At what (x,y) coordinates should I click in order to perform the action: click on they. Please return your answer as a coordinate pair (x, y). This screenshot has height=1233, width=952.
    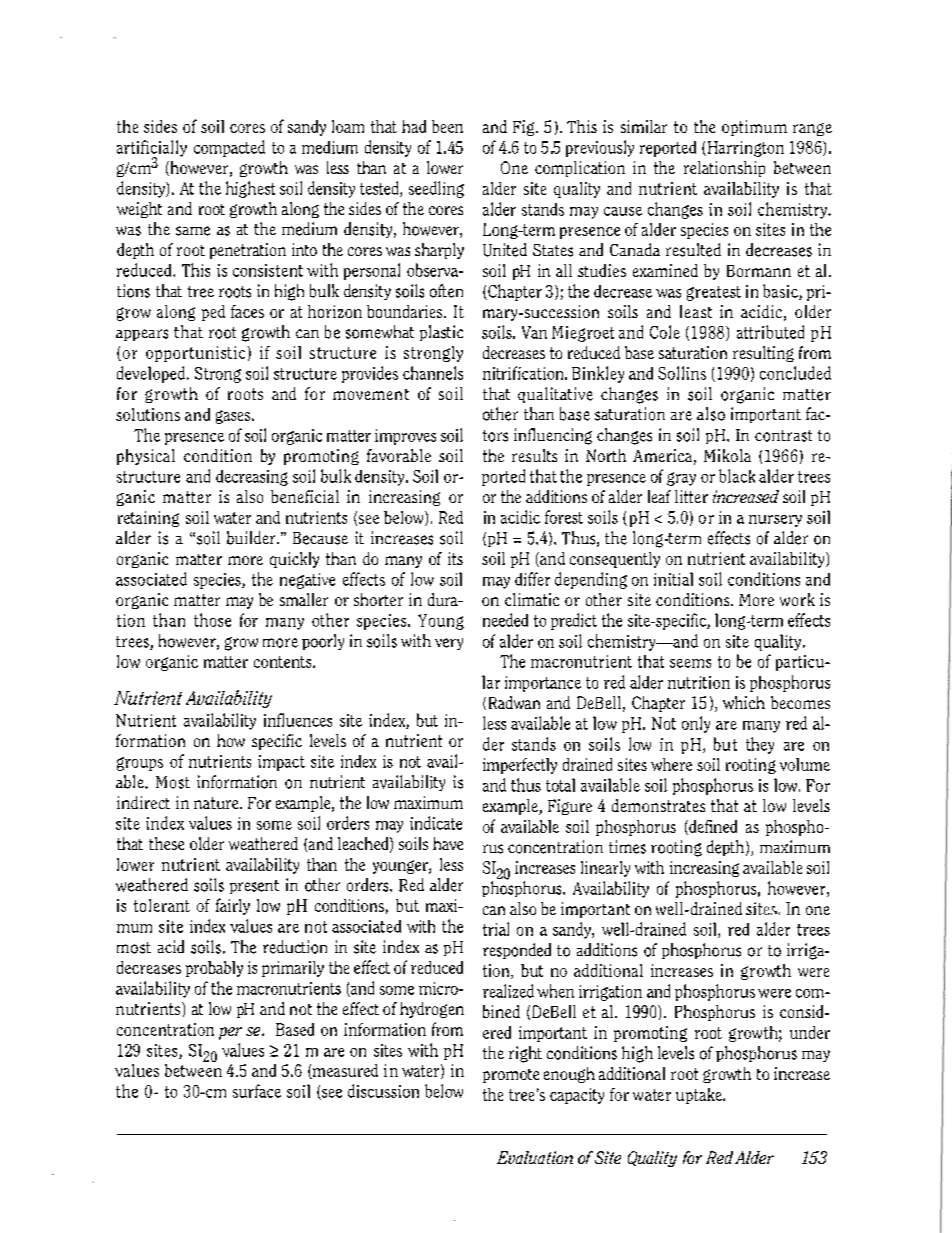
    Looking at the image, I should click on (760, 745).
